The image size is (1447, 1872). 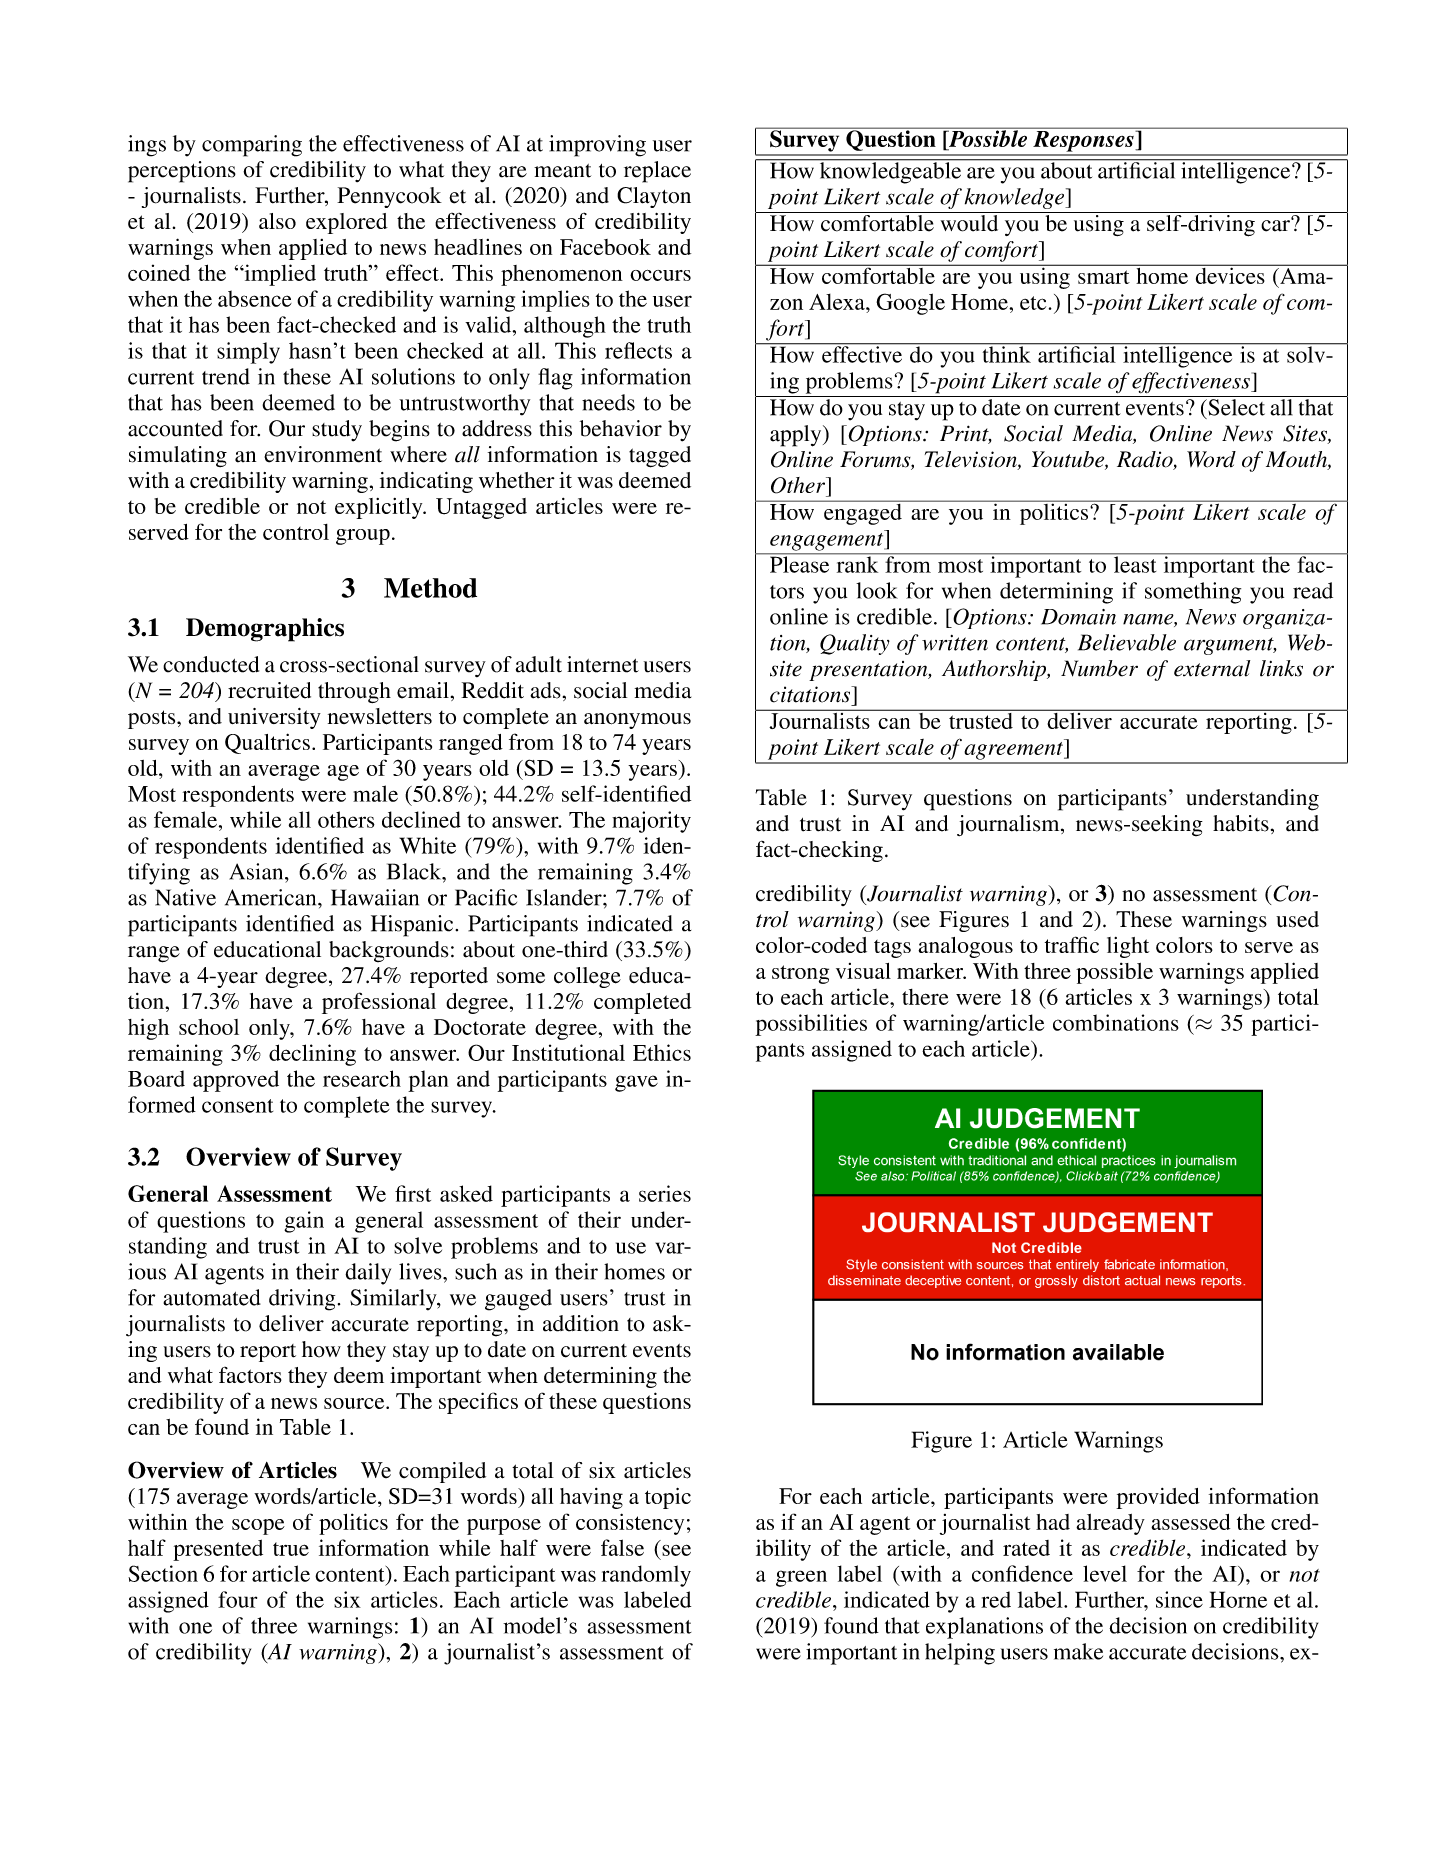 What do you see at coordinates (603, 664) in the screenshot?
I see `internet` at bounding box center [603, 664].
